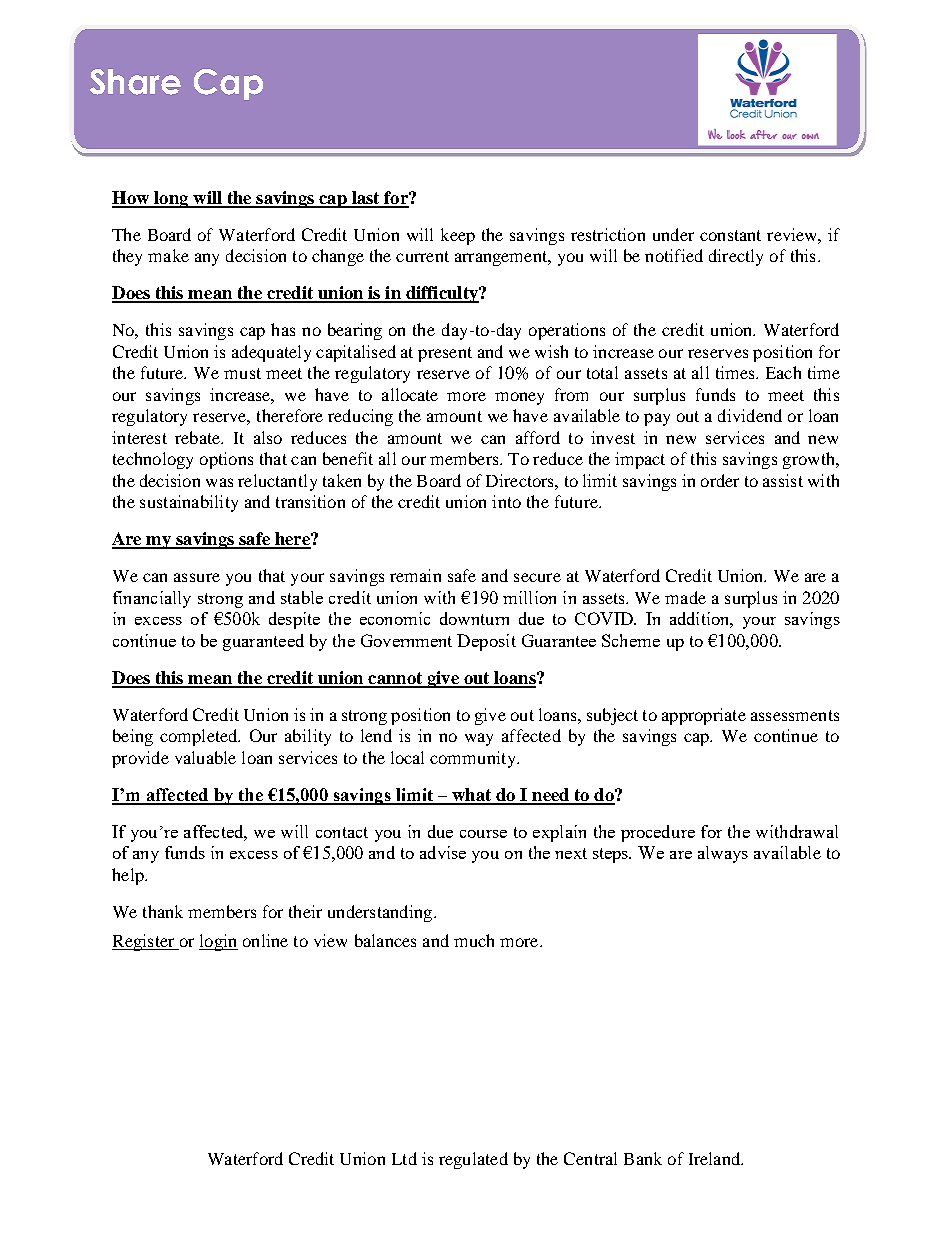 This image has height=1233, width=952. Describe the element at coordinates (730, 235) in the image. I see `constant` at that location.
